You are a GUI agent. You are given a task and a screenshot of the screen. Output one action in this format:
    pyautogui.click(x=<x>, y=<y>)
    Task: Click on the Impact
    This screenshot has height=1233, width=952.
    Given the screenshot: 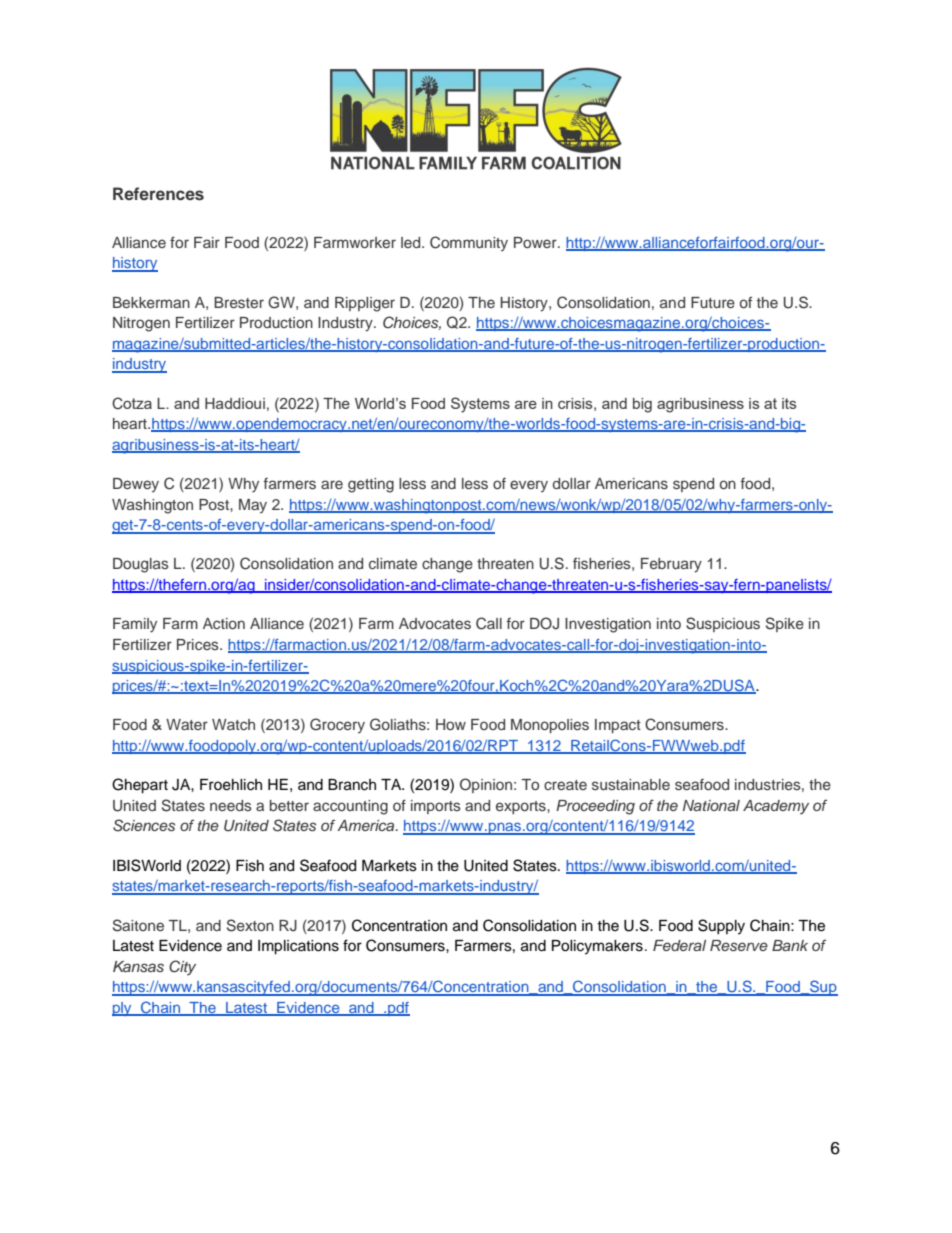 What is the action you would take?
    pyautogui.click(x=618, y=726)
